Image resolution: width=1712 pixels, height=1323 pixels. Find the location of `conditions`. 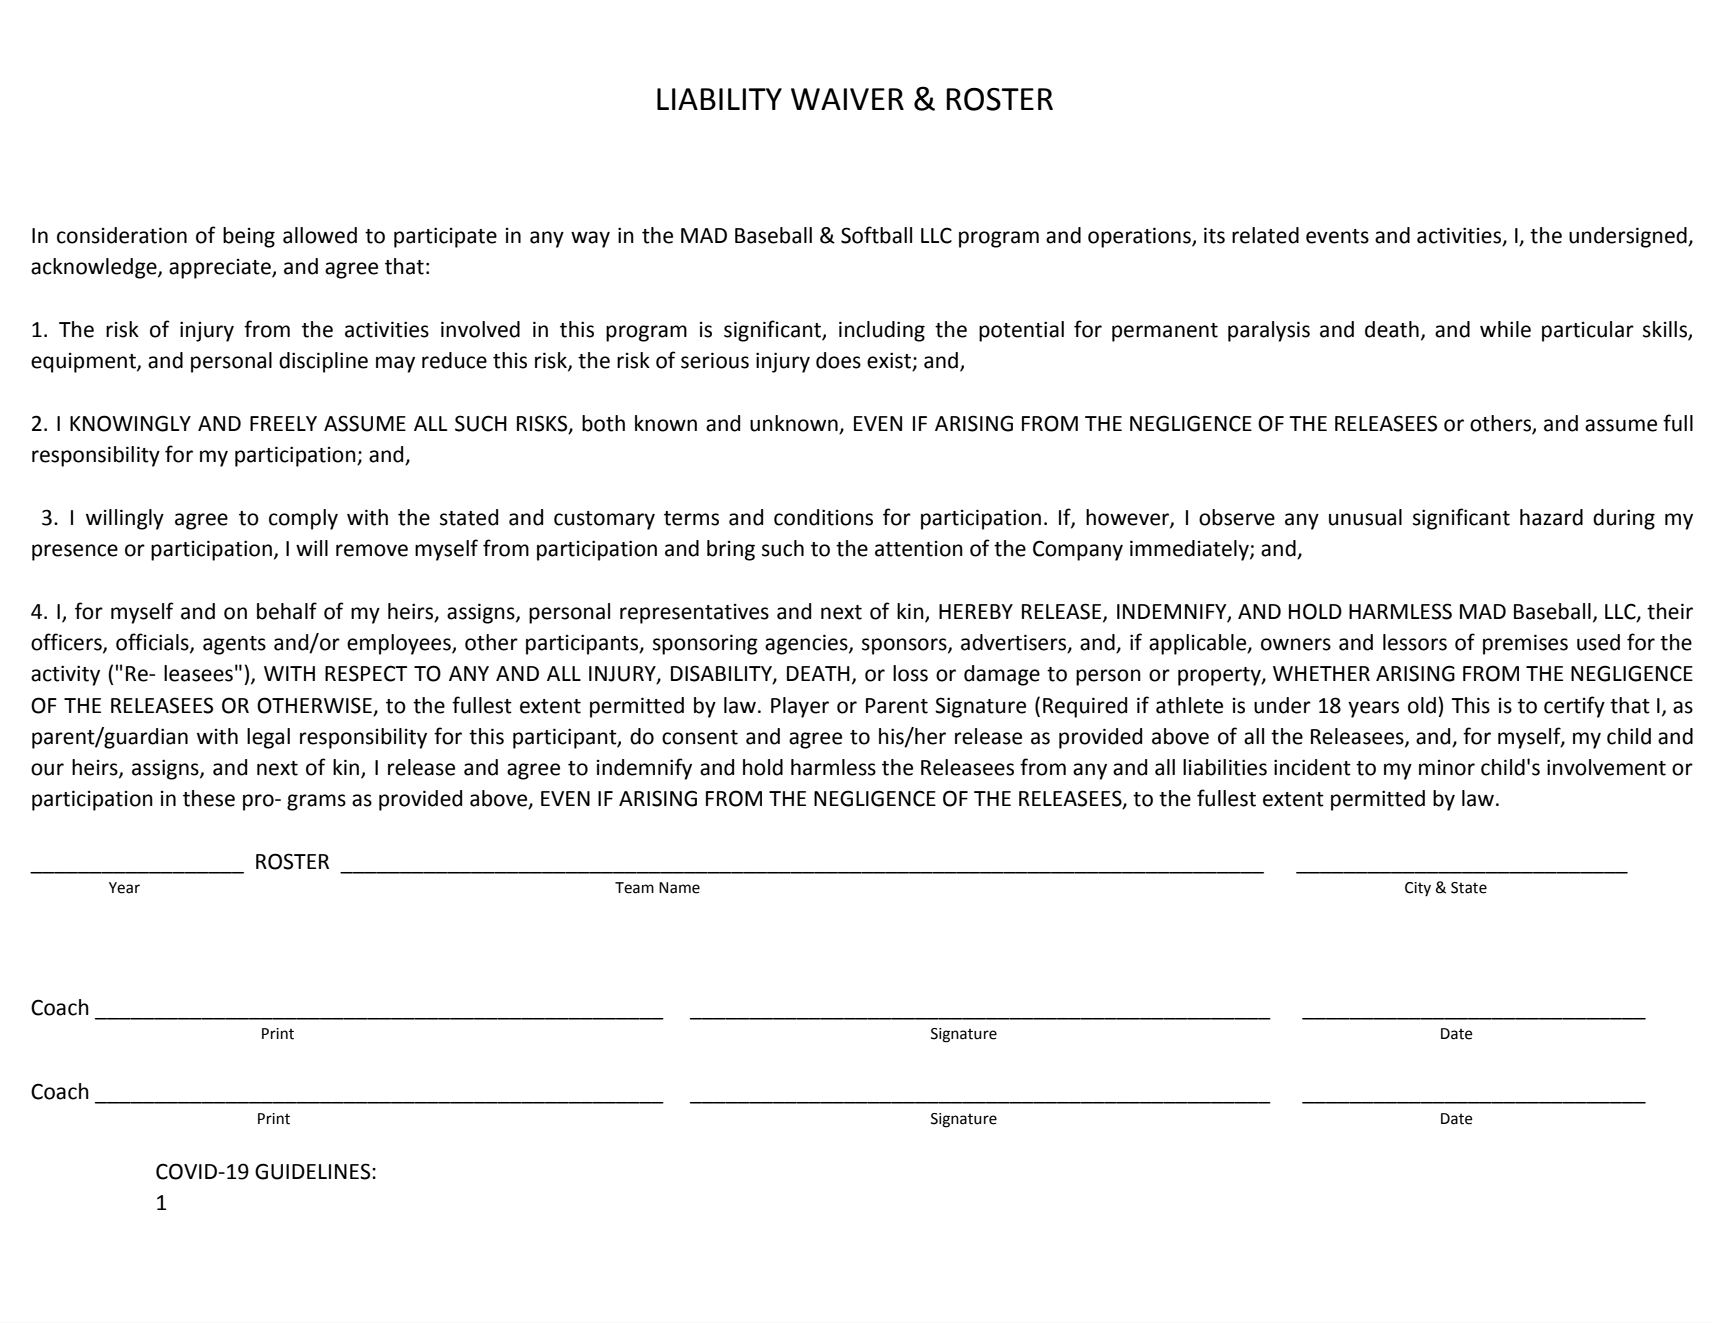

conditions is located at coordinates (823, 517).
